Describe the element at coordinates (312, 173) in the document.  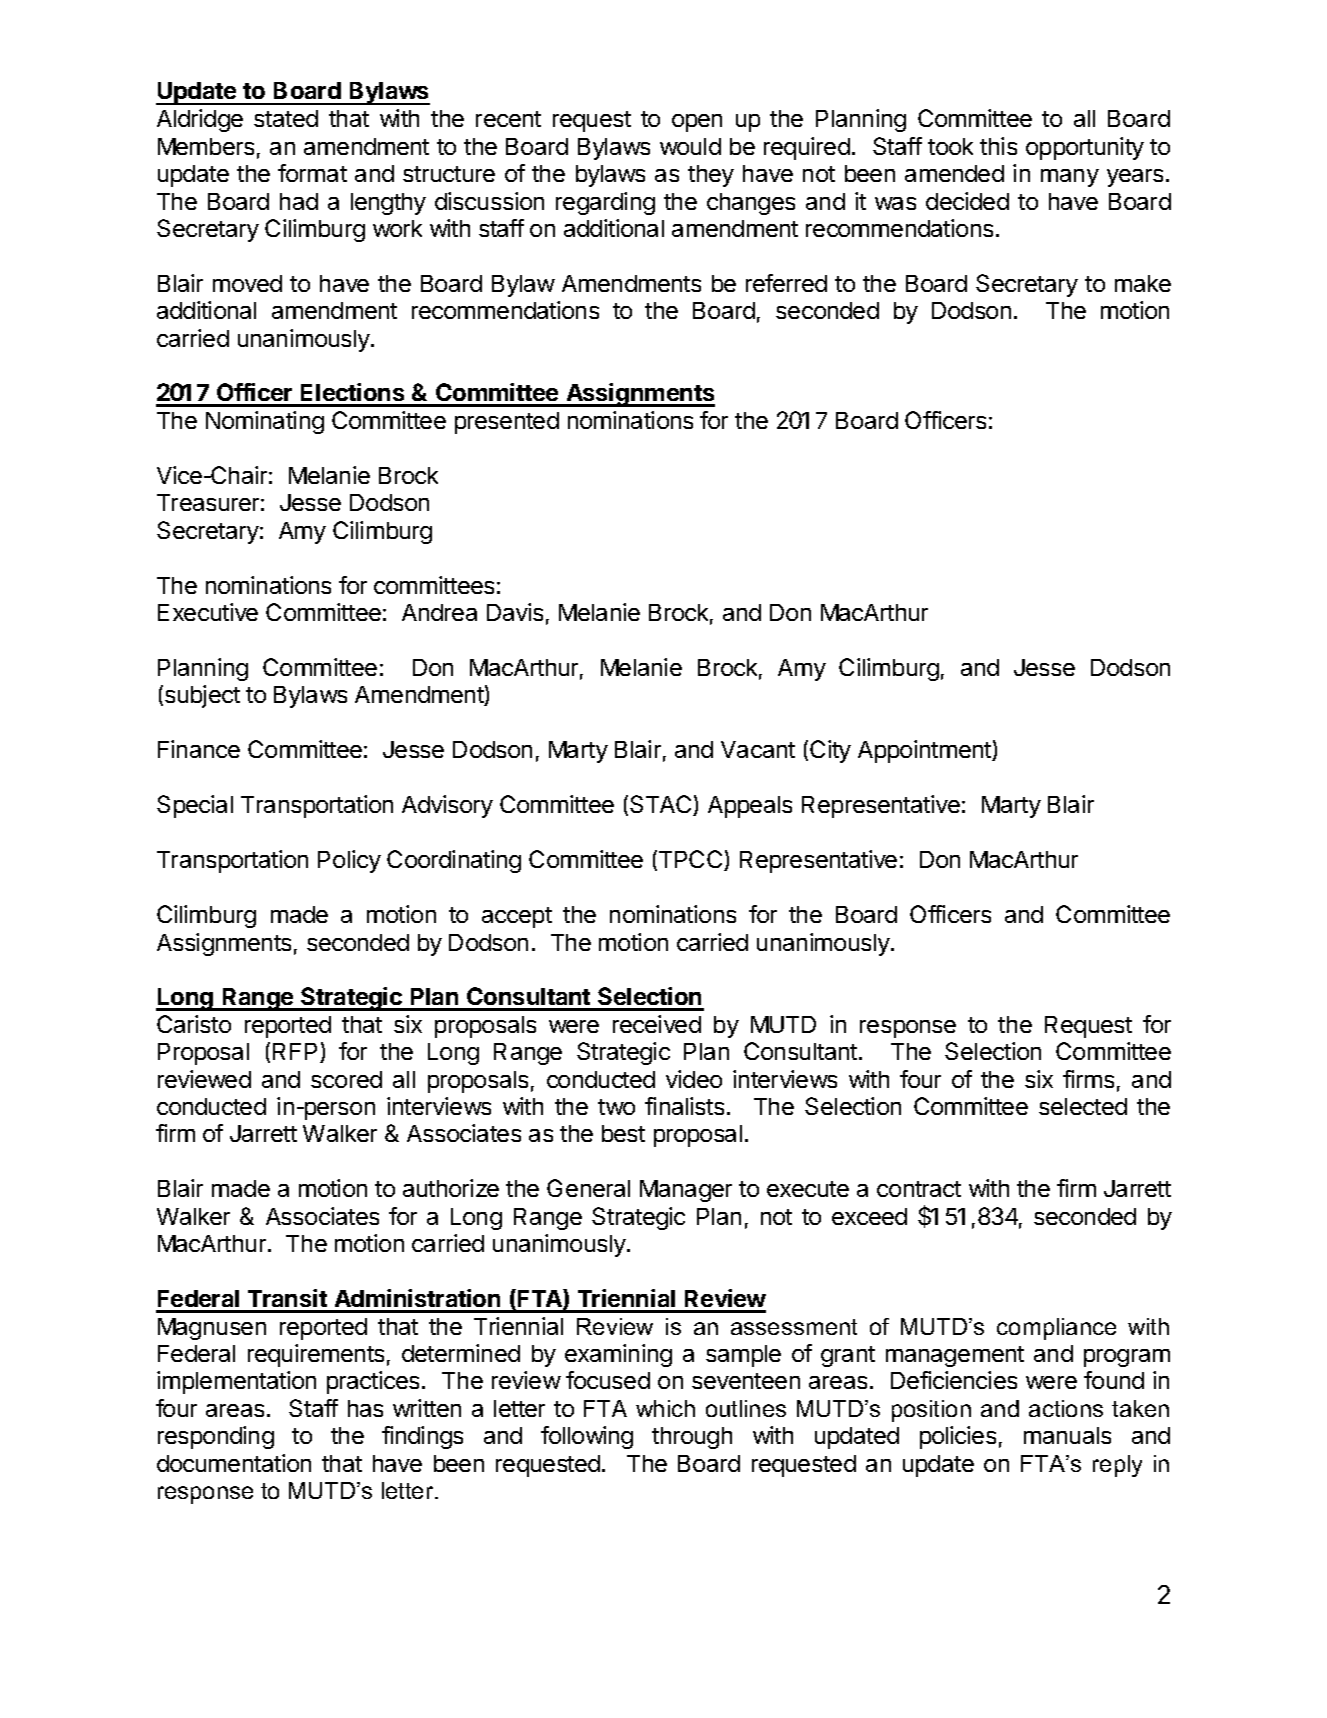
I see `format` at that location.
